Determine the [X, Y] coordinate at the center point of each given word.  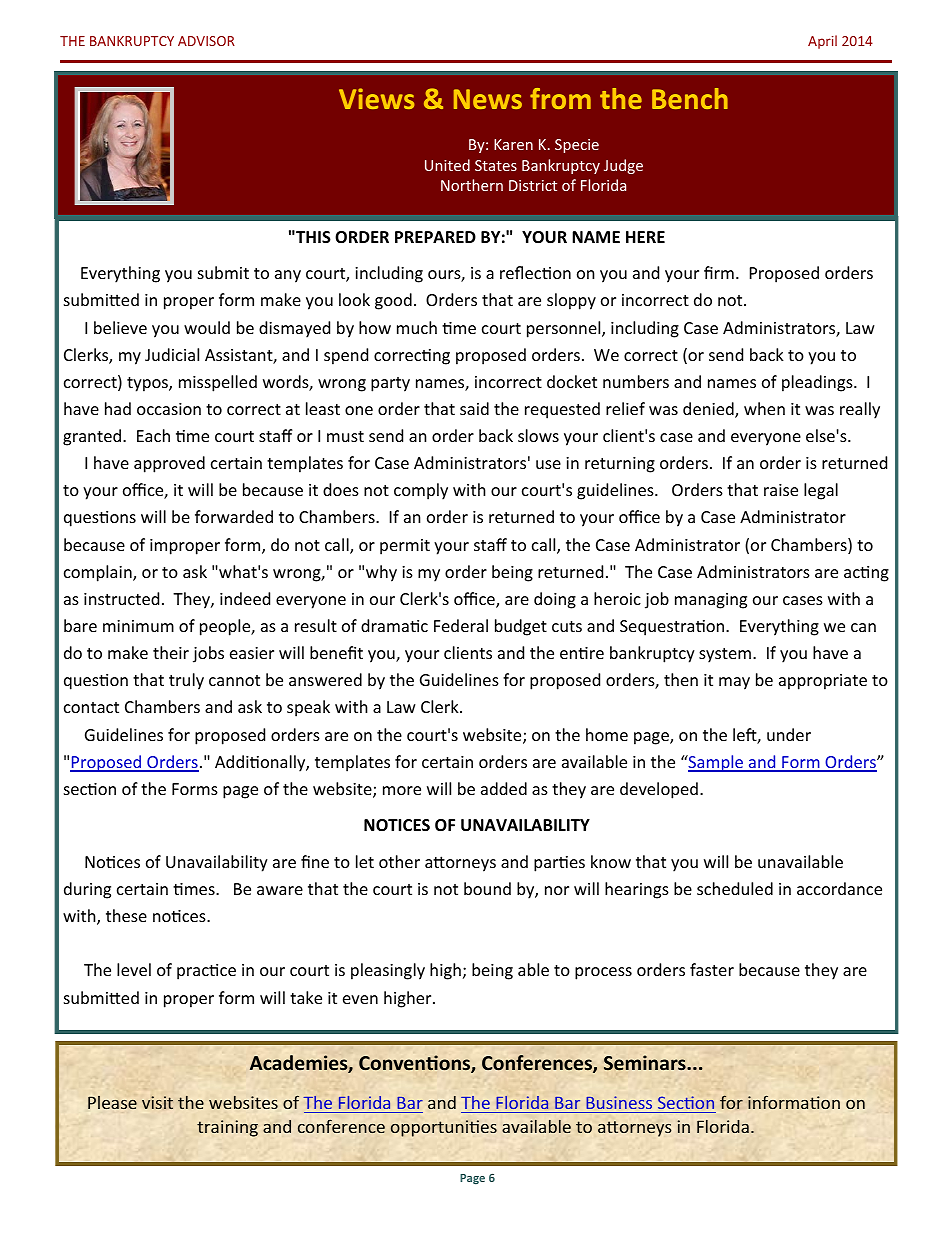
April [822, 42]
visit [157, 1102]
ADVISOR [206, 41]
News [488, 99]
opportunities [444, 1128]
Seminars [646, 1063]
